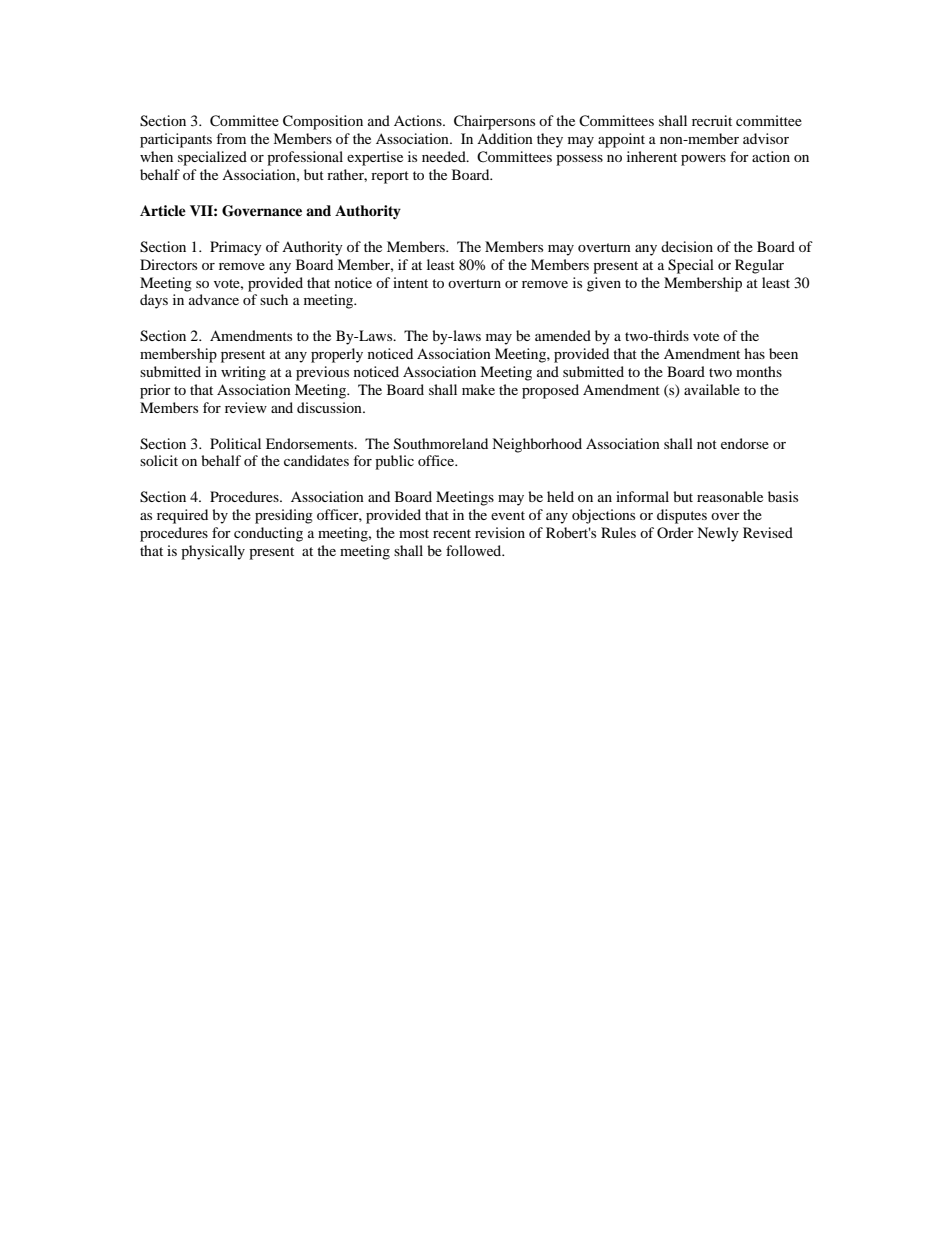  What do you see at coordinates (236, 248) in the screenshot?
I see `Primacy` at bounding box center [236, 248].
